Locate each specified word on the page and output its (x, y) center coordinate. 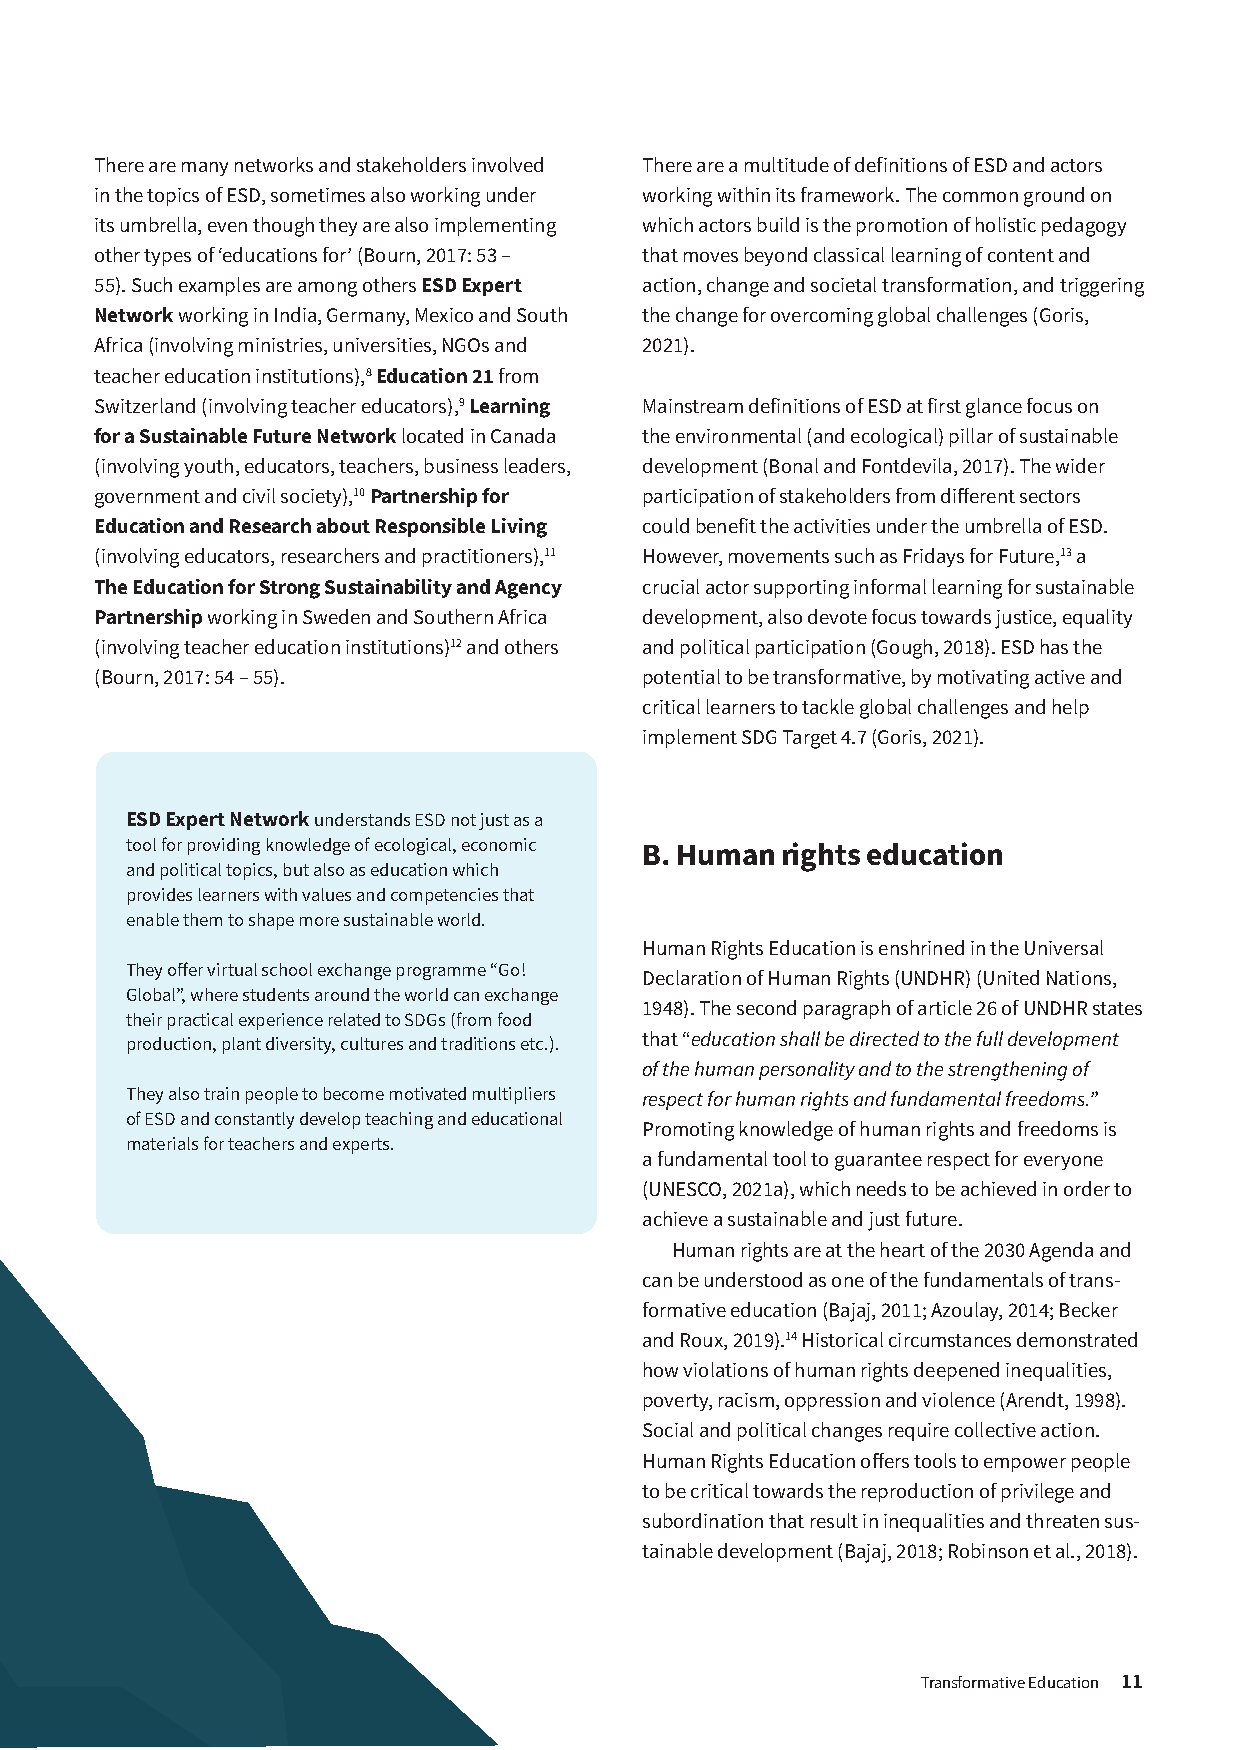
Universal (1064, 947)
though (283, 227)
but (296, 869)
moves (711, 257)
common (980, 197)
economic (499, 844)
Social (668, 1429)
